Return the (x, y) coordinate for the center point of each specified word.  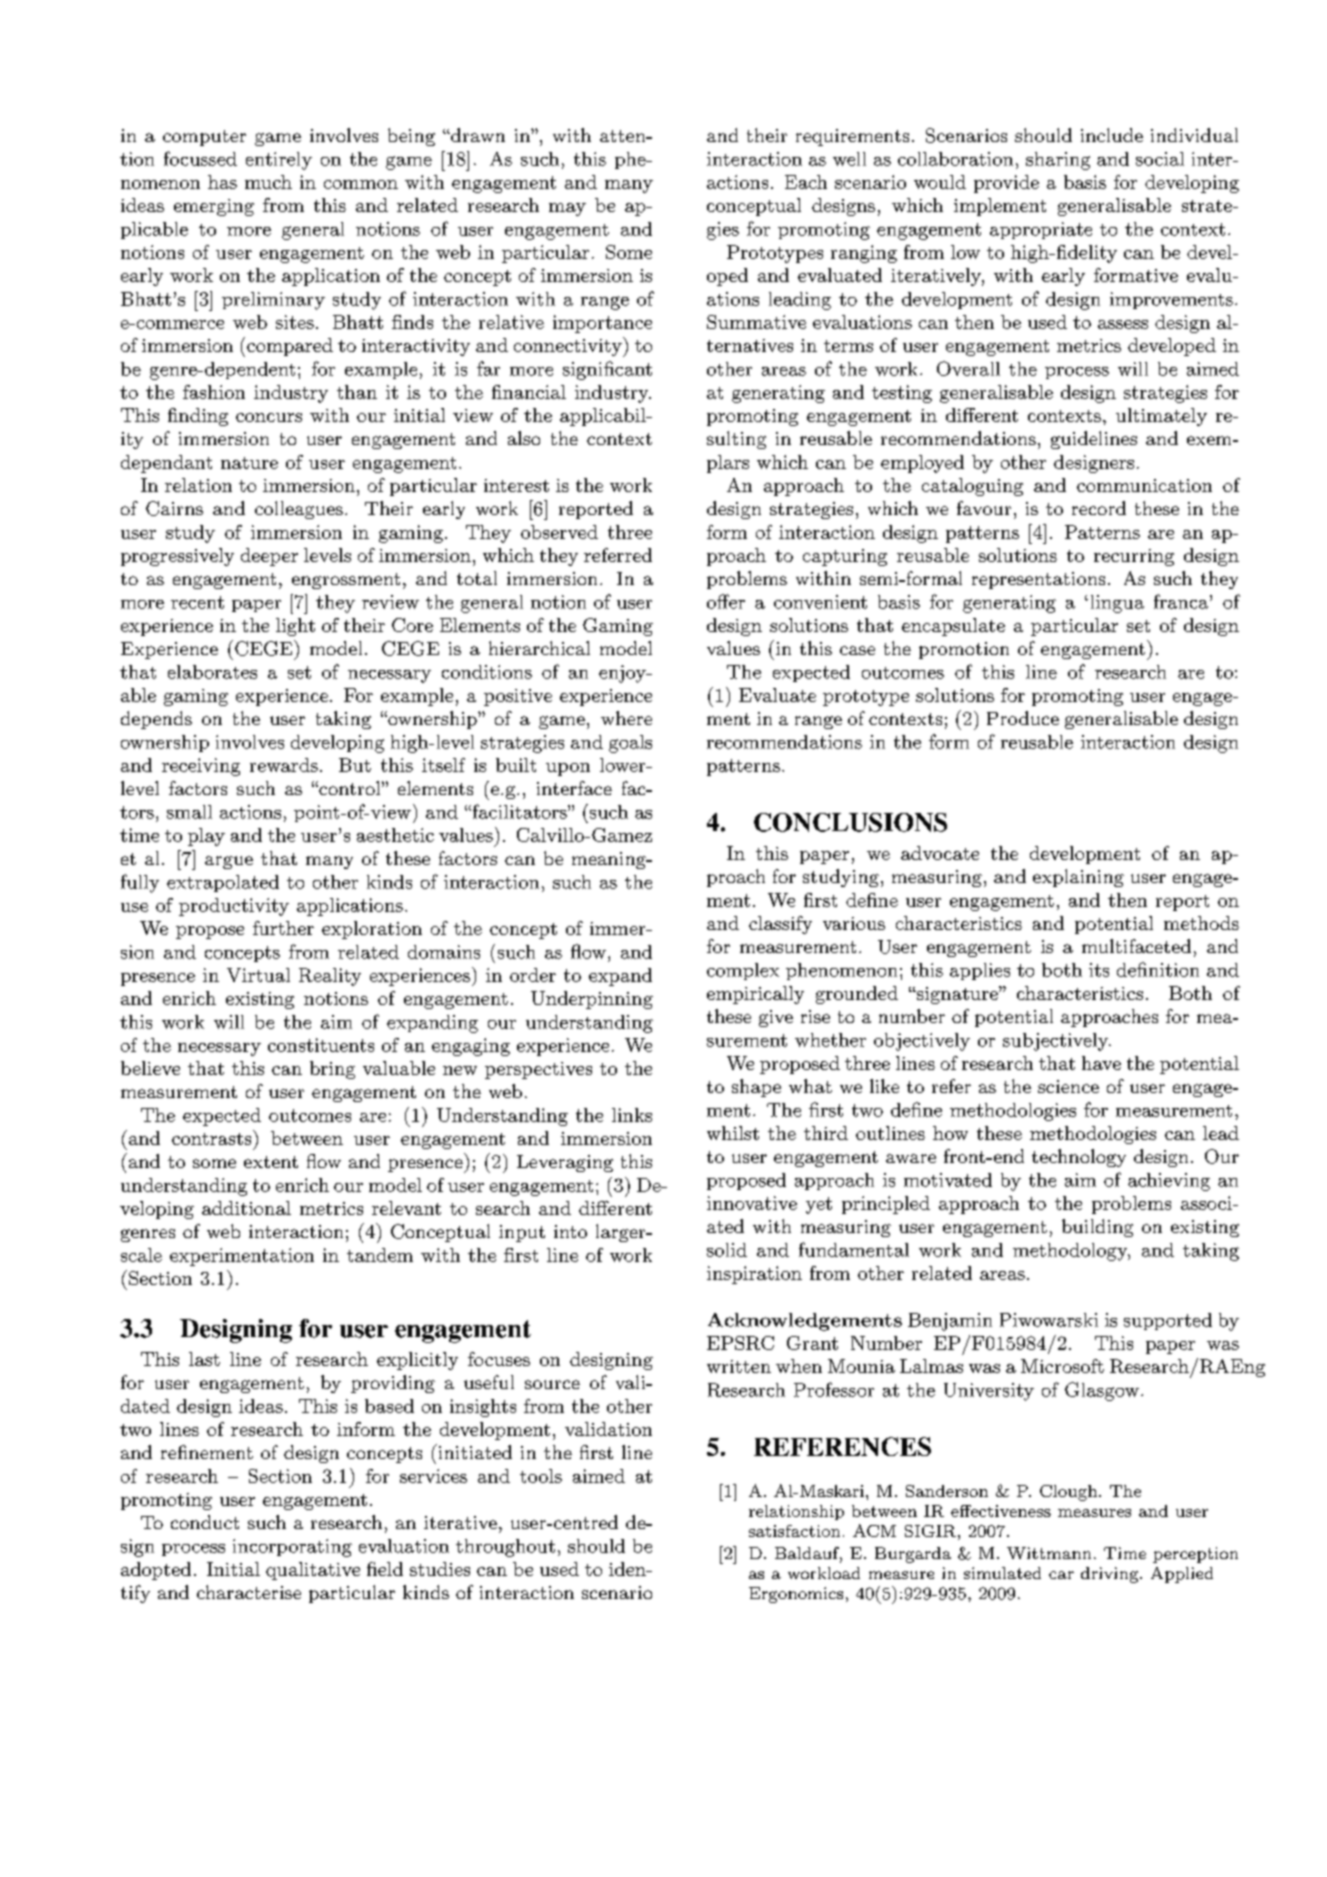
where (626, 718)
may (567, 209)
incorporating (292, 1548)
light (295, 627)
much (268, 182)
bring (332, 1070)
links (632, 1115)
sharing (1058, 161)
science (1068, 1086)
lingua (1117, 604)
